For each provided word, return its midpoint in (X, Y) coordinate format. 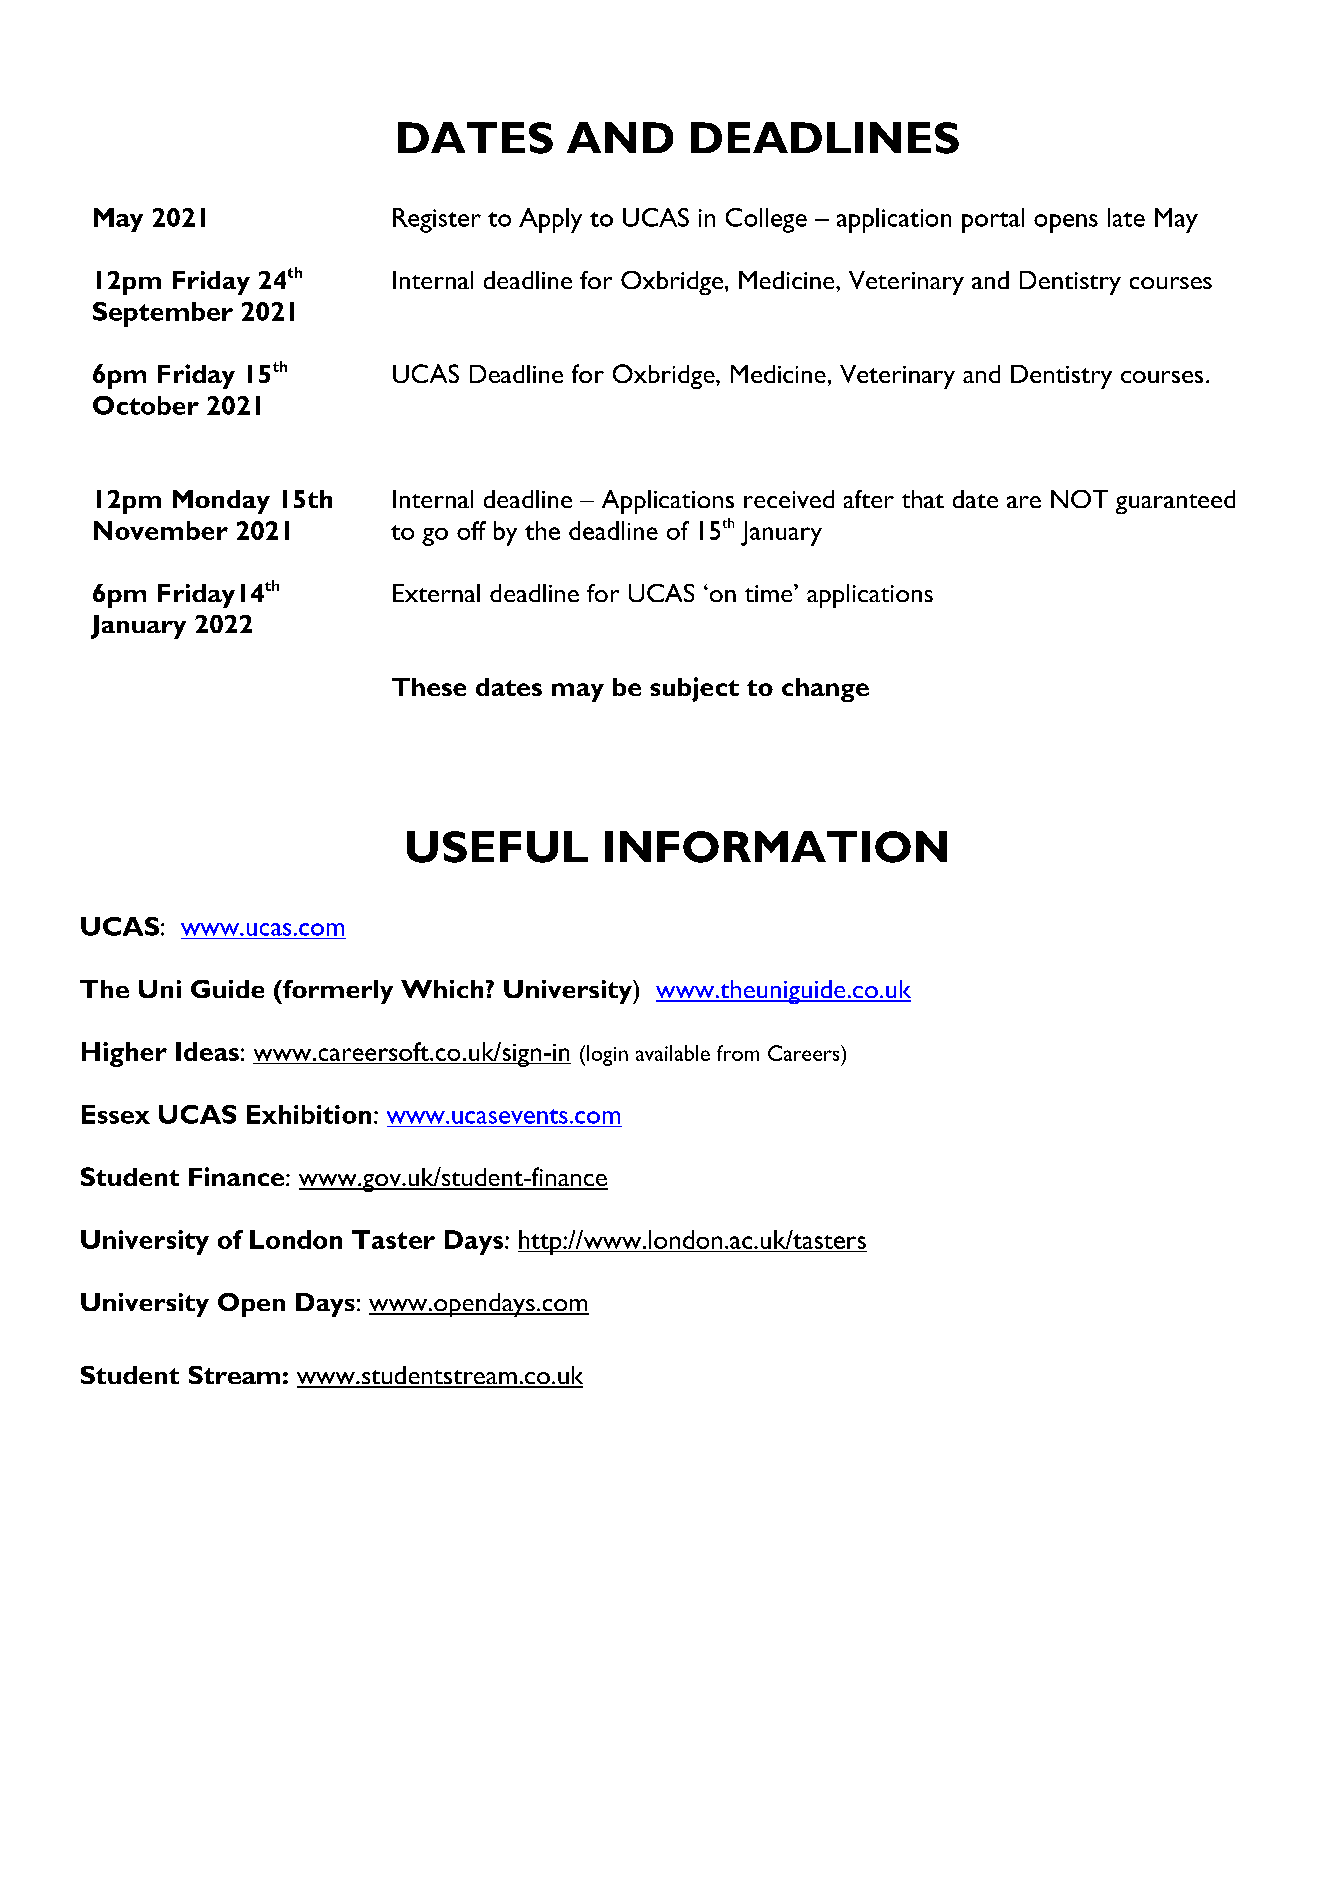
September (163, 314)
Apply (550, 220)
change (825, 690)
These (429, 687)
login (607, 1055)
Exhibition (309, 1114)
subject (694, 689)
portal (993, 220)
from (738, 1053)
